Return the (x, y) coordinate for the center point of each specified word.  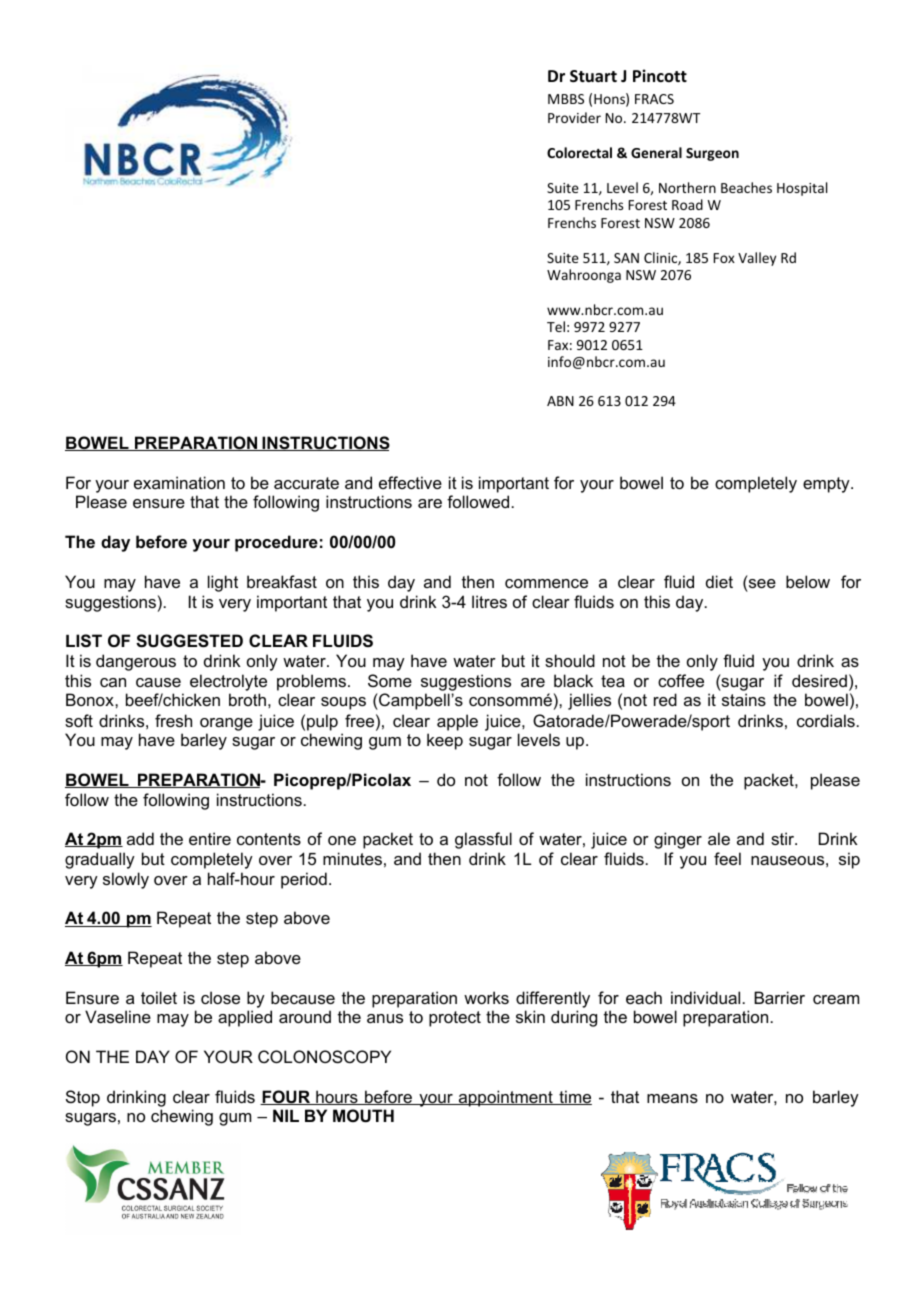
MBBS (566, 99)
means (672, 1098)
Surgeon (712, 154)
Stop (83, 1098)
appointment (506, 1098)
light (223, 583)
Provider (574, 117)
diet (719, 581)
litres (489, 601)
